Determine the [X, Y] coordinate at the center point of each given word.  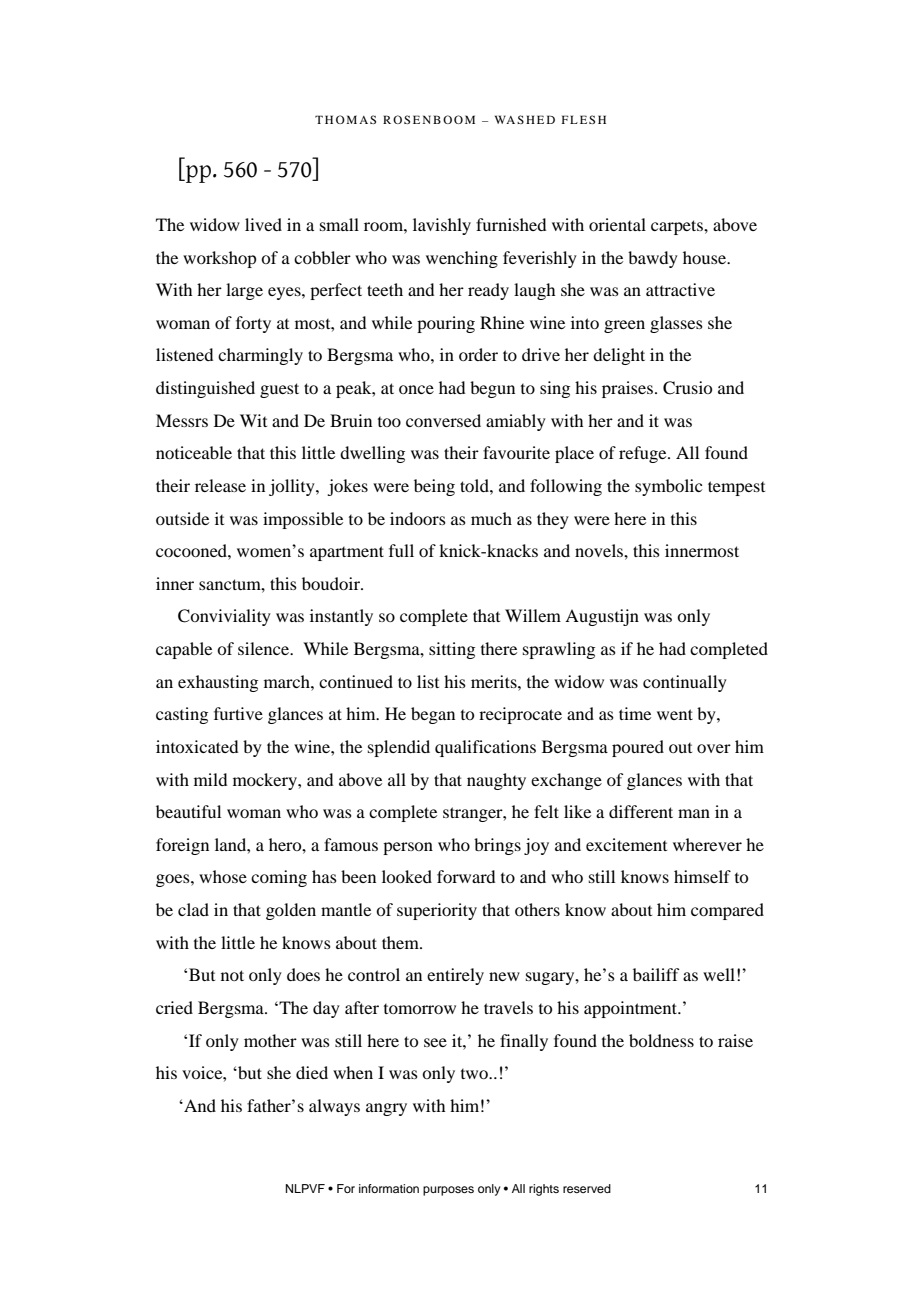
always [334, 1107]
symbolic [668, 487]
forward [466, 876]
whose [223, 876]
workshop [219, 259]
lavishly [442, 226]
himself [702, 876]
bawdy [653, 259]
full [401, 550]
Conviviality [224, 617]
